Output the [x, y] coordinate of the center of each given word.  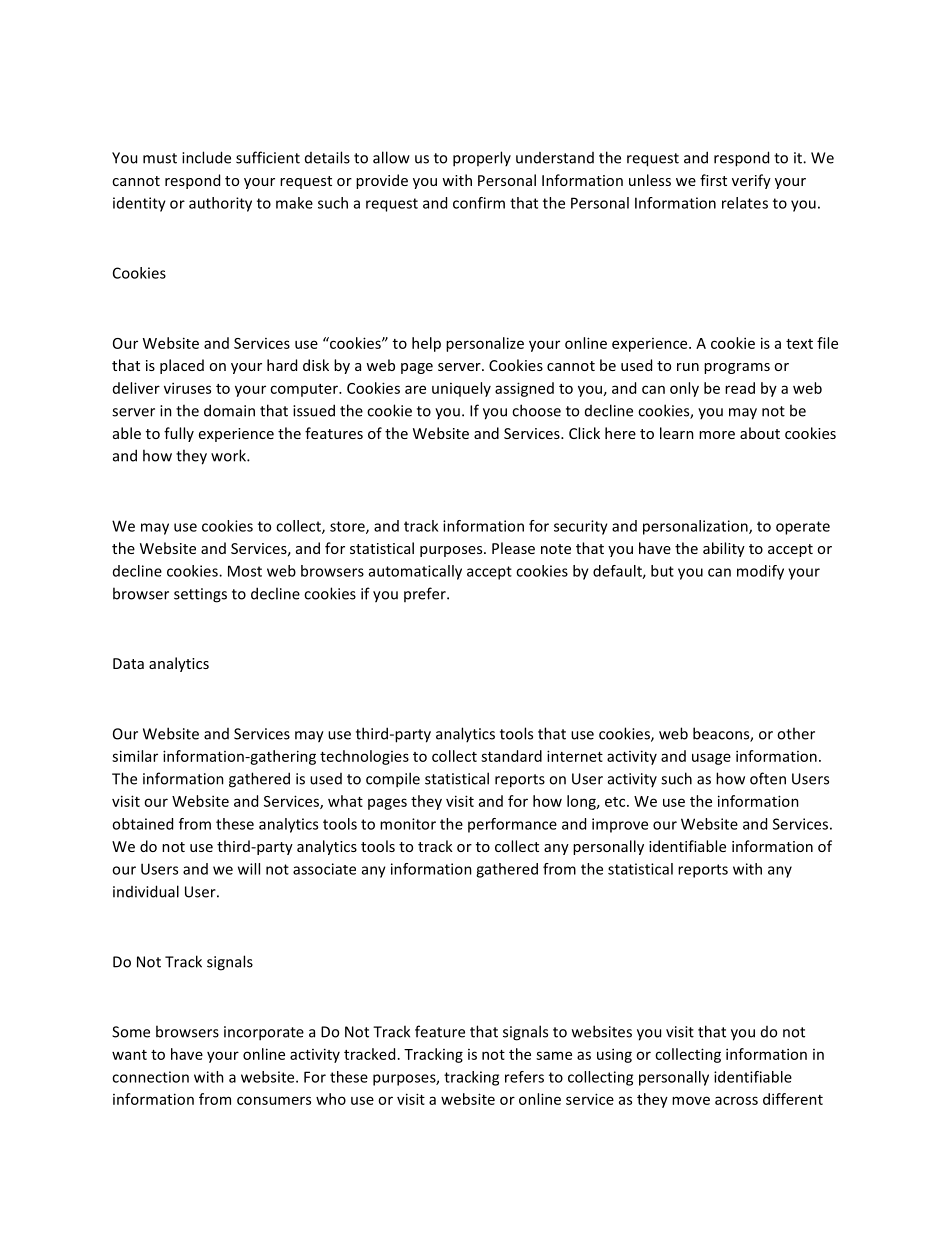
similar [135, 756]
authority [220, 204]
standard [511, 756]
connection [150, 1077]
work [229, 455]
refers [524, 1077]
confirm [479, 203]
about [760, 433]
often [768, 778]
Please [513, 548]
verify [751, 181]
